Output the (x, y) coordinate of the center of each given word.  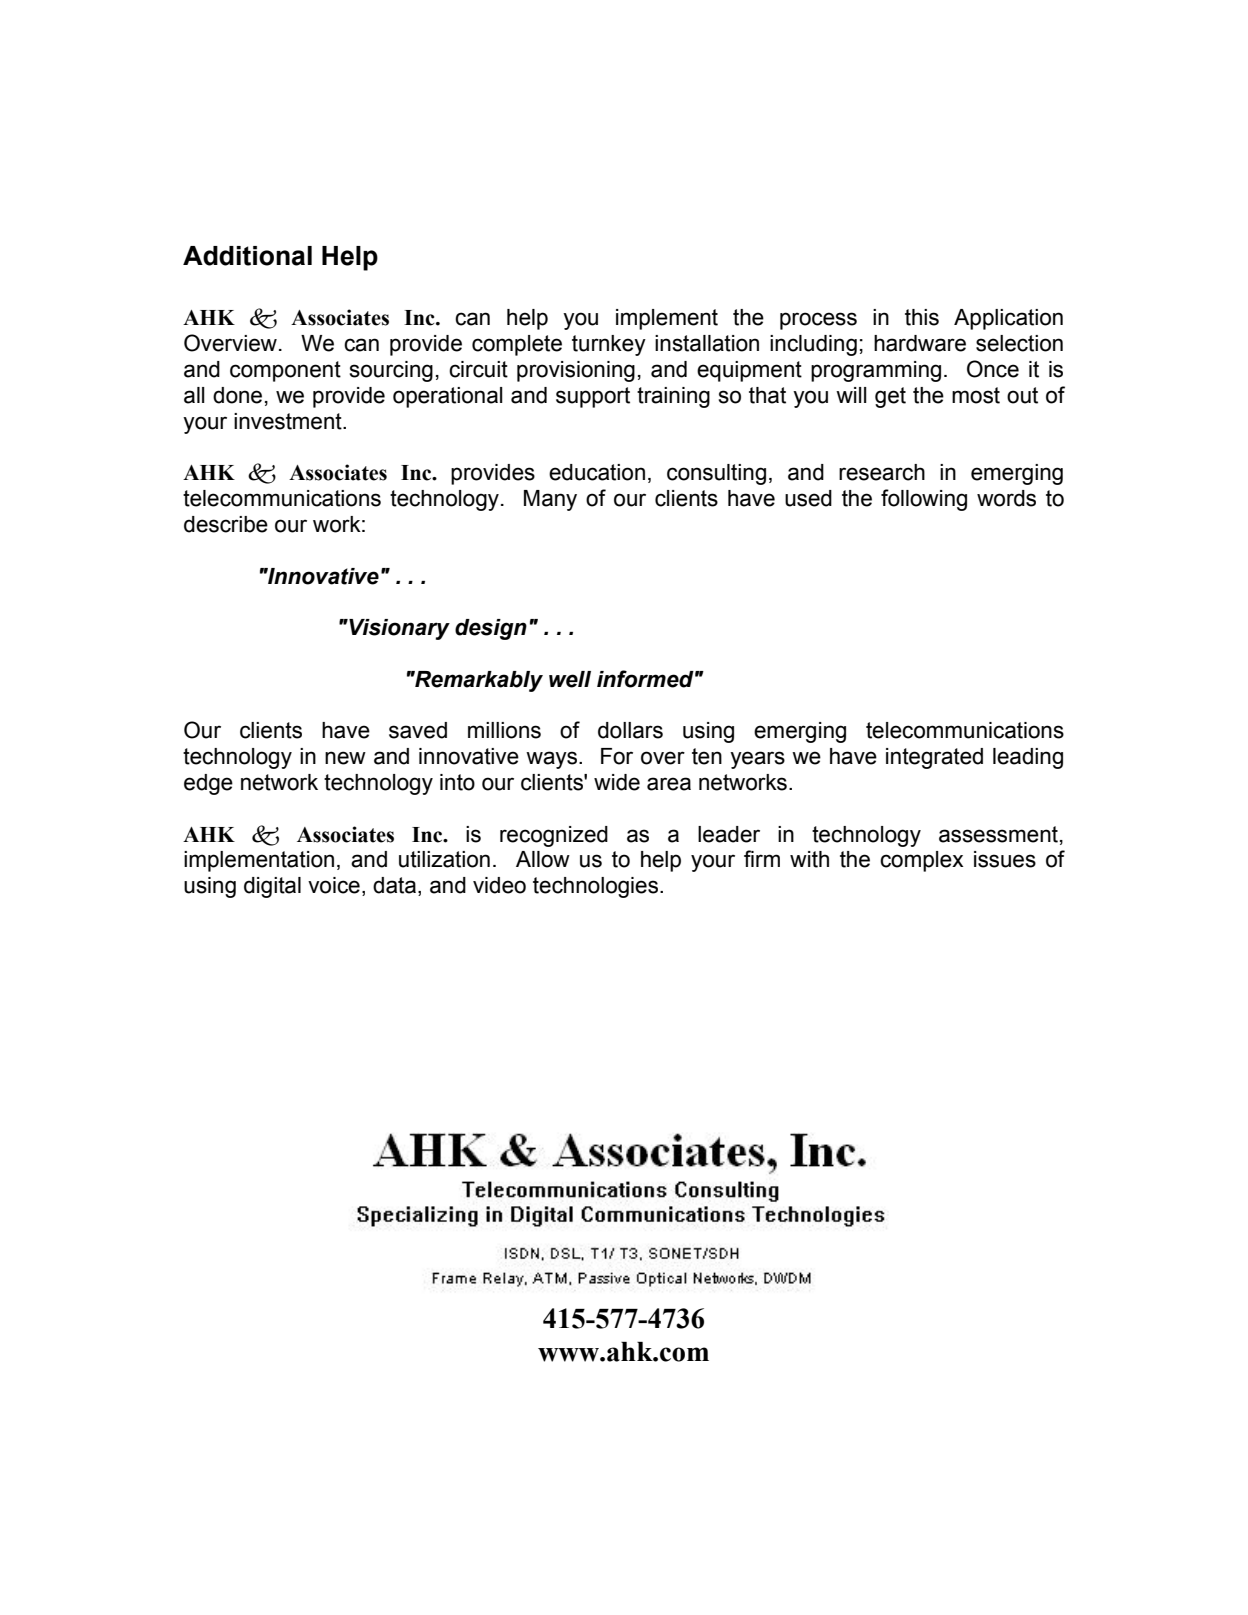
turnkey (609, 345)
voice (334, 885)
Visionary (398, 629)
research (882, 472)
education (597, 472)
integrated (934, 758)
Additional (247, 256)
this (922, 317)
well (570, 679)
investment (289, 421)
